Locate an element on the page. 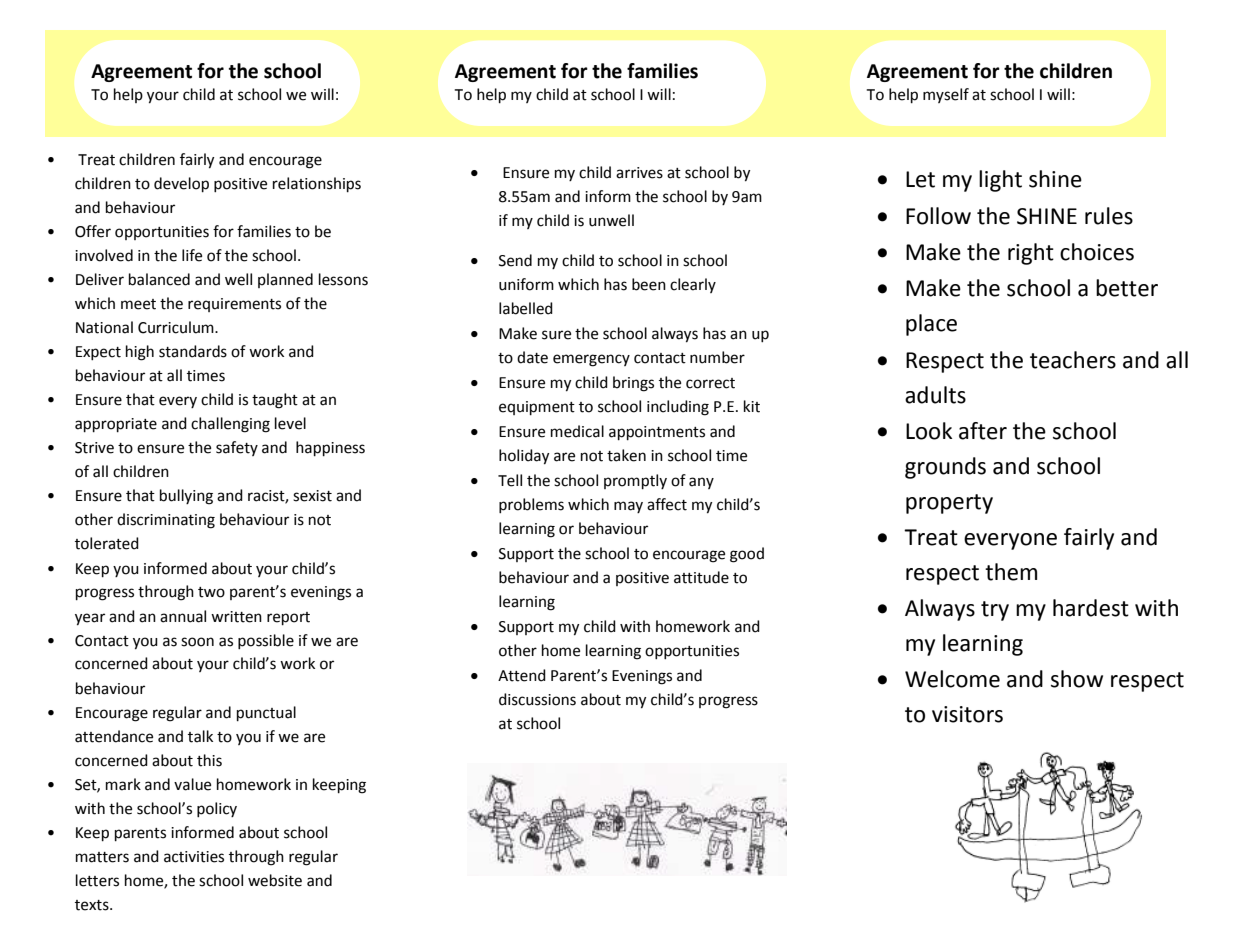  develop is located at coordinates (181, 185).
